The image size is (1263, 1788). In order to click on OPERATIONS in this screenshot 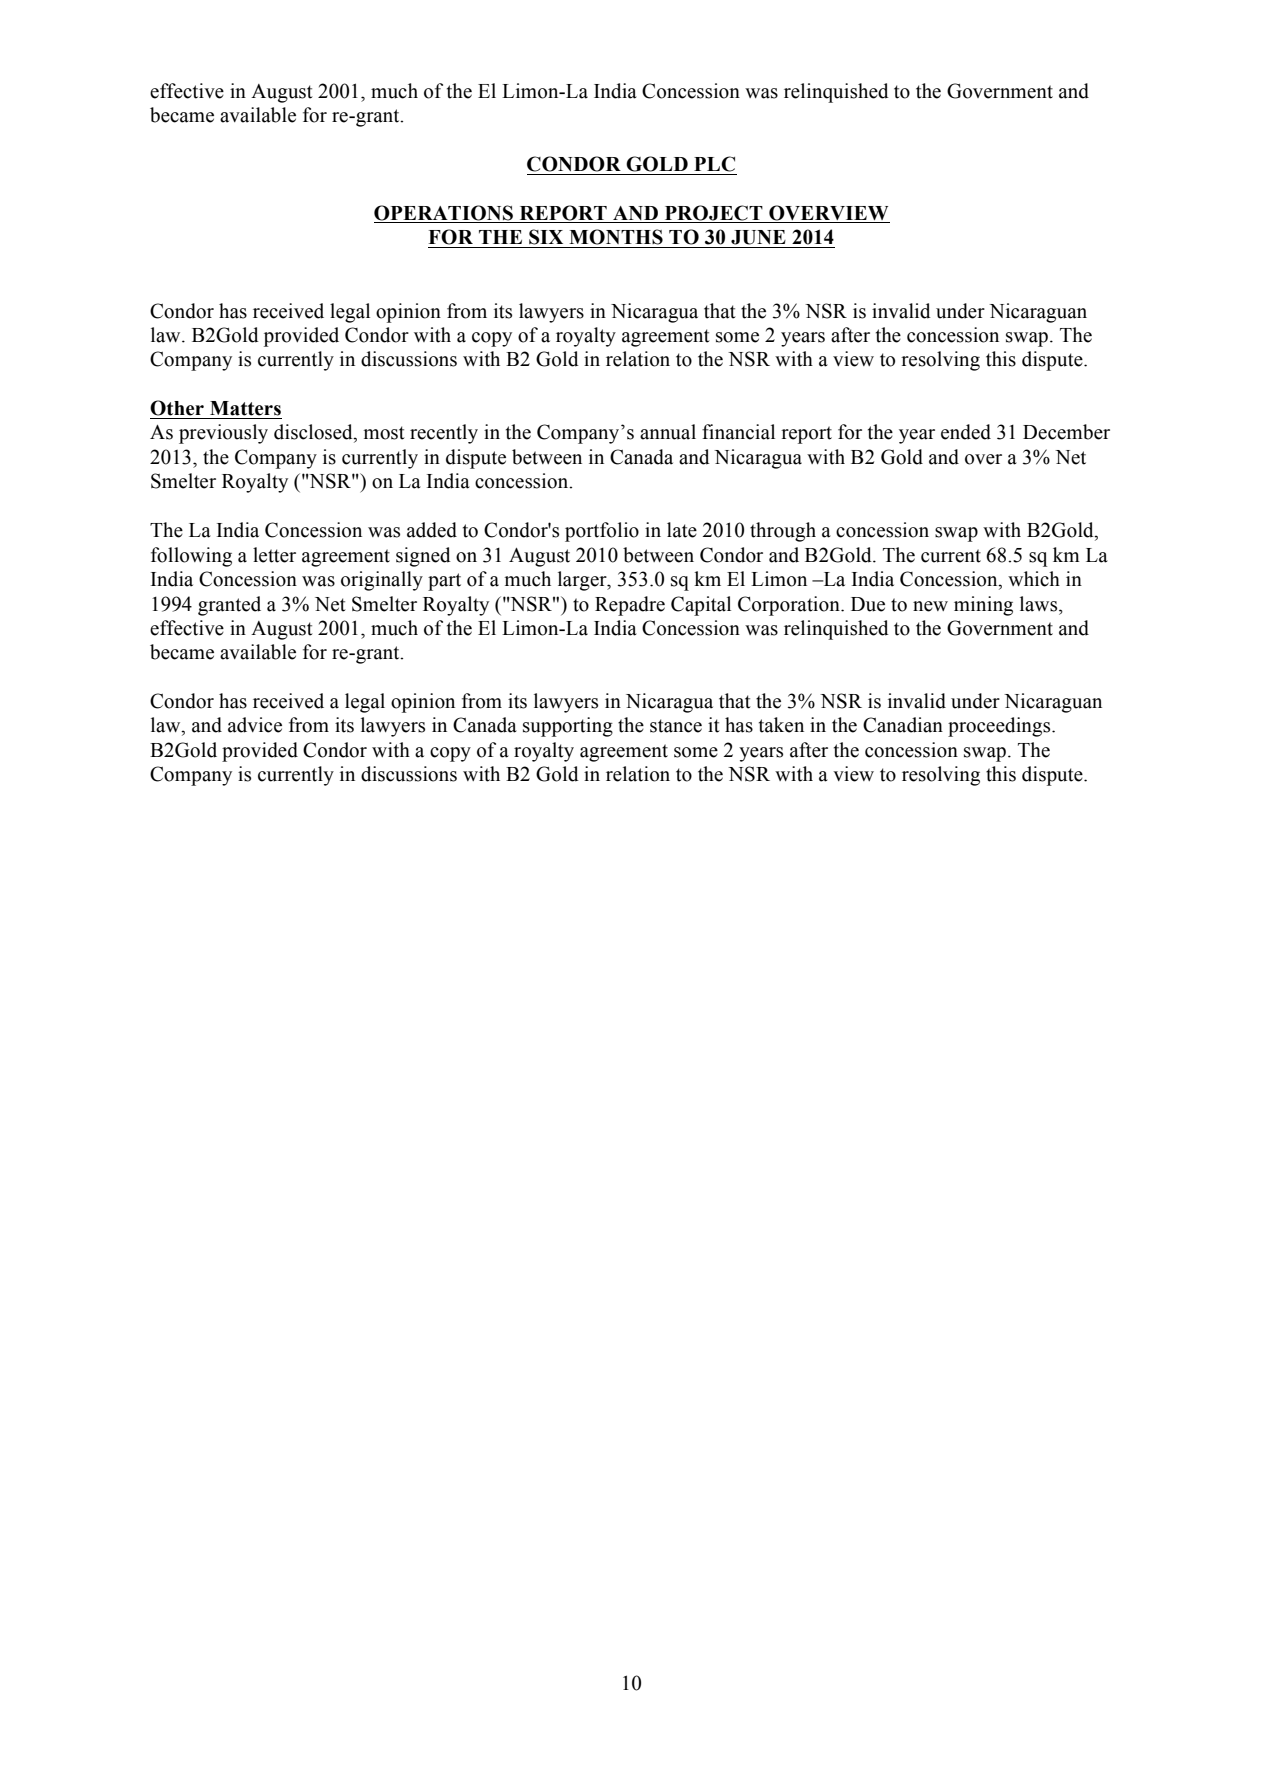, I will do `click(443, 213)`.
